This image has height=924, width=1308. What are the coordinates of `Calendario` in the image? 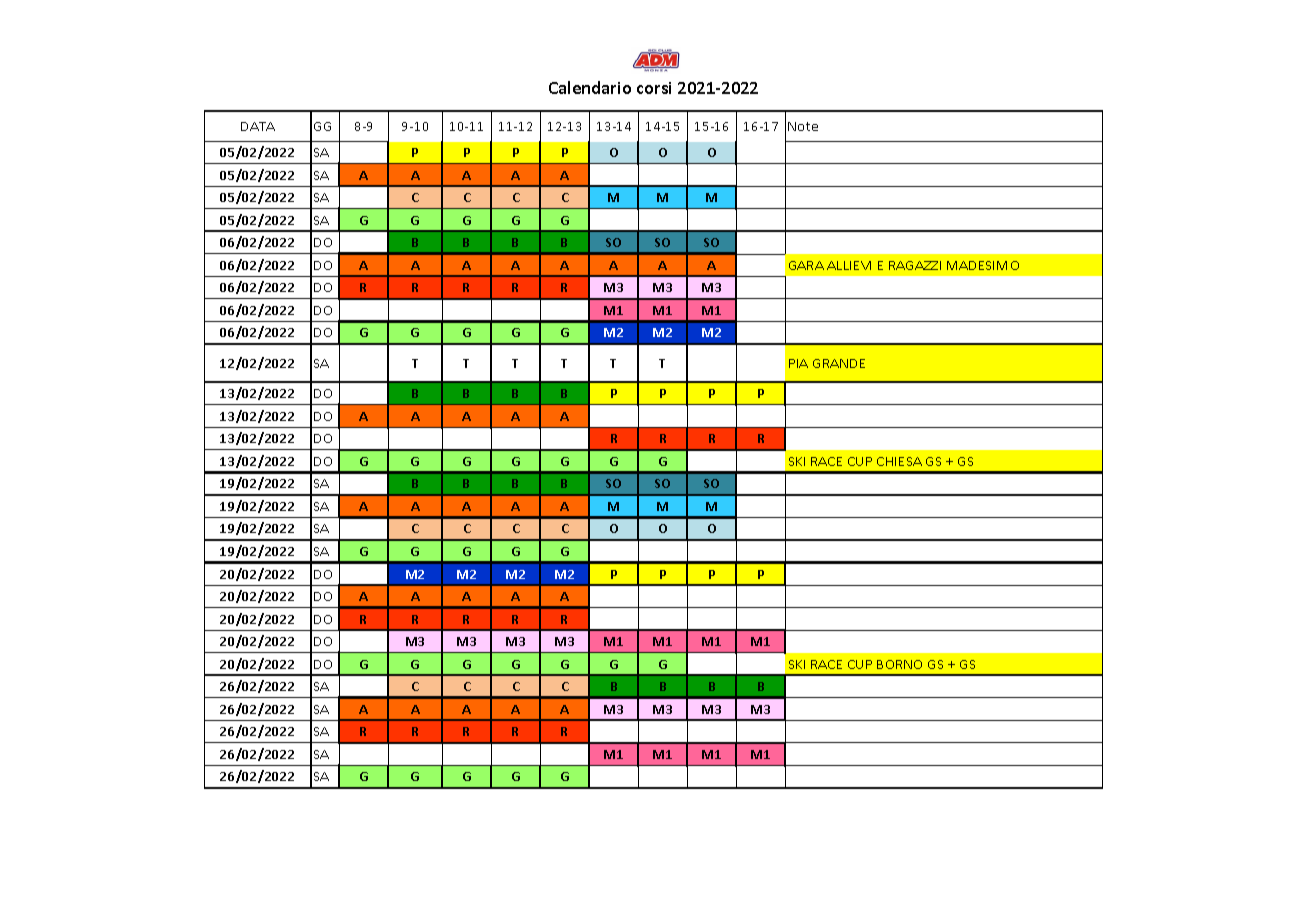 It's located at (590, 87).
